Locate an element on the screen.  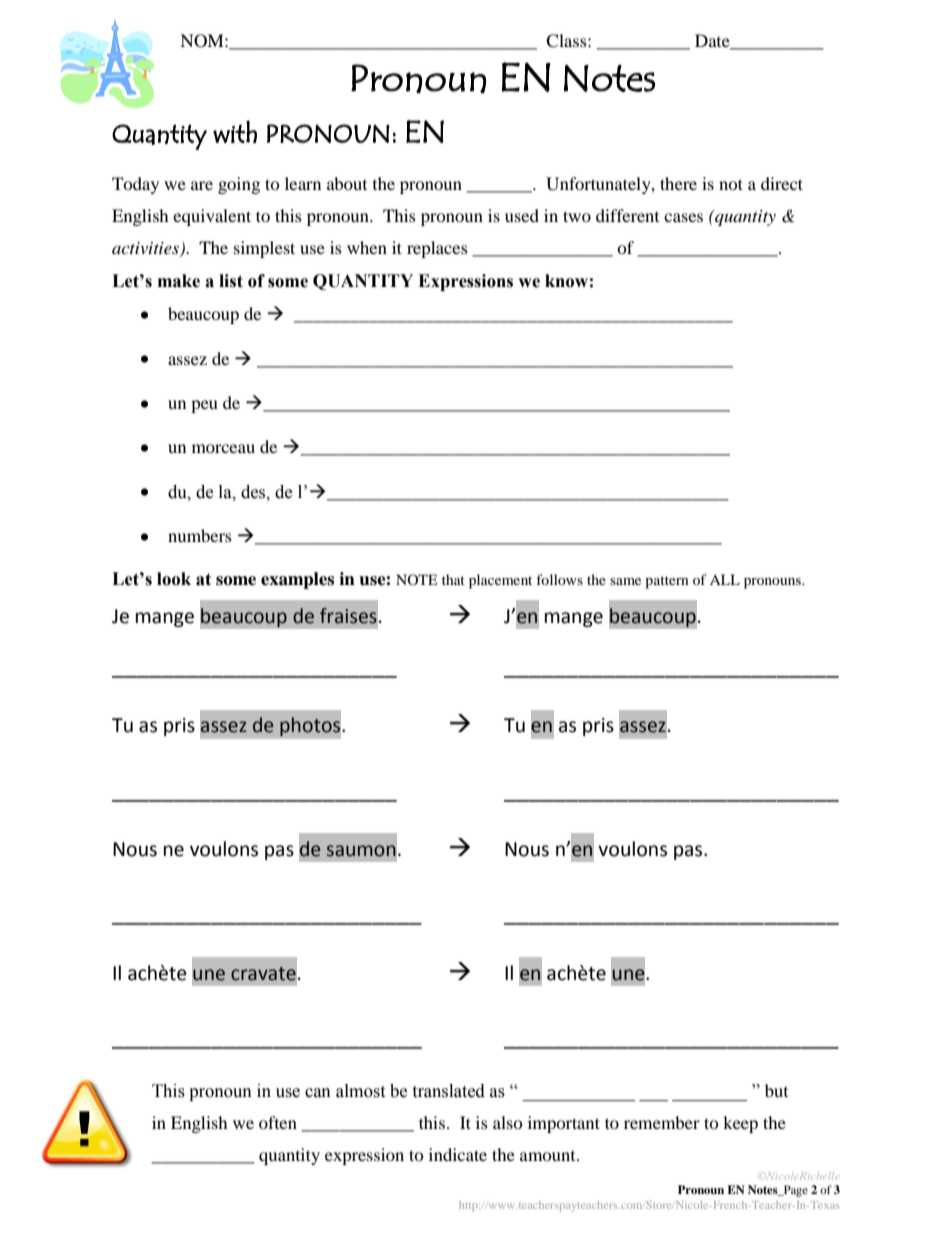
ALL is located at coordinates (725, 579).
